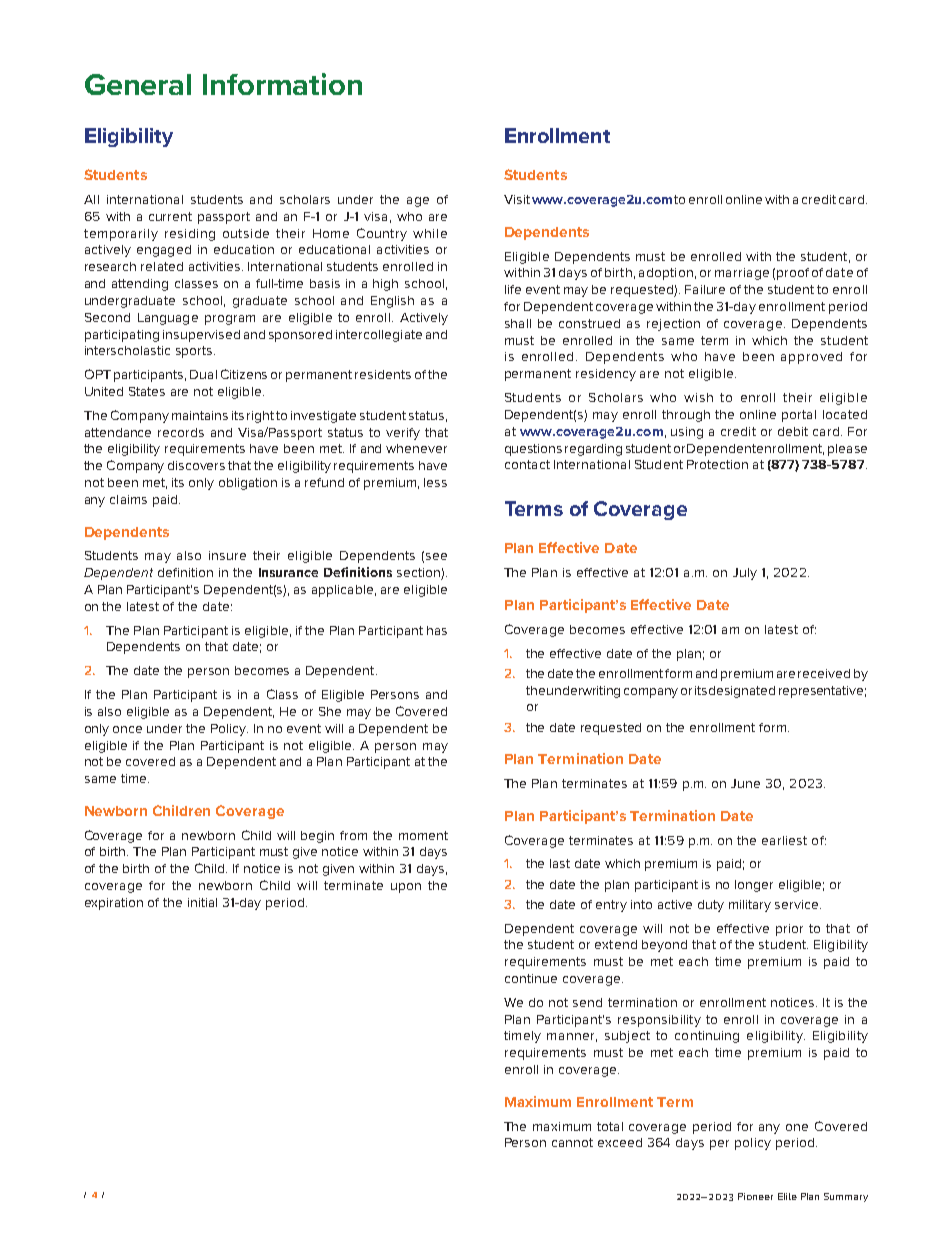 The width and height of the screenshot is (952, 1233). Describe the element at coordinates (202, 902) in the screenshot. I see `initial` at that location.
